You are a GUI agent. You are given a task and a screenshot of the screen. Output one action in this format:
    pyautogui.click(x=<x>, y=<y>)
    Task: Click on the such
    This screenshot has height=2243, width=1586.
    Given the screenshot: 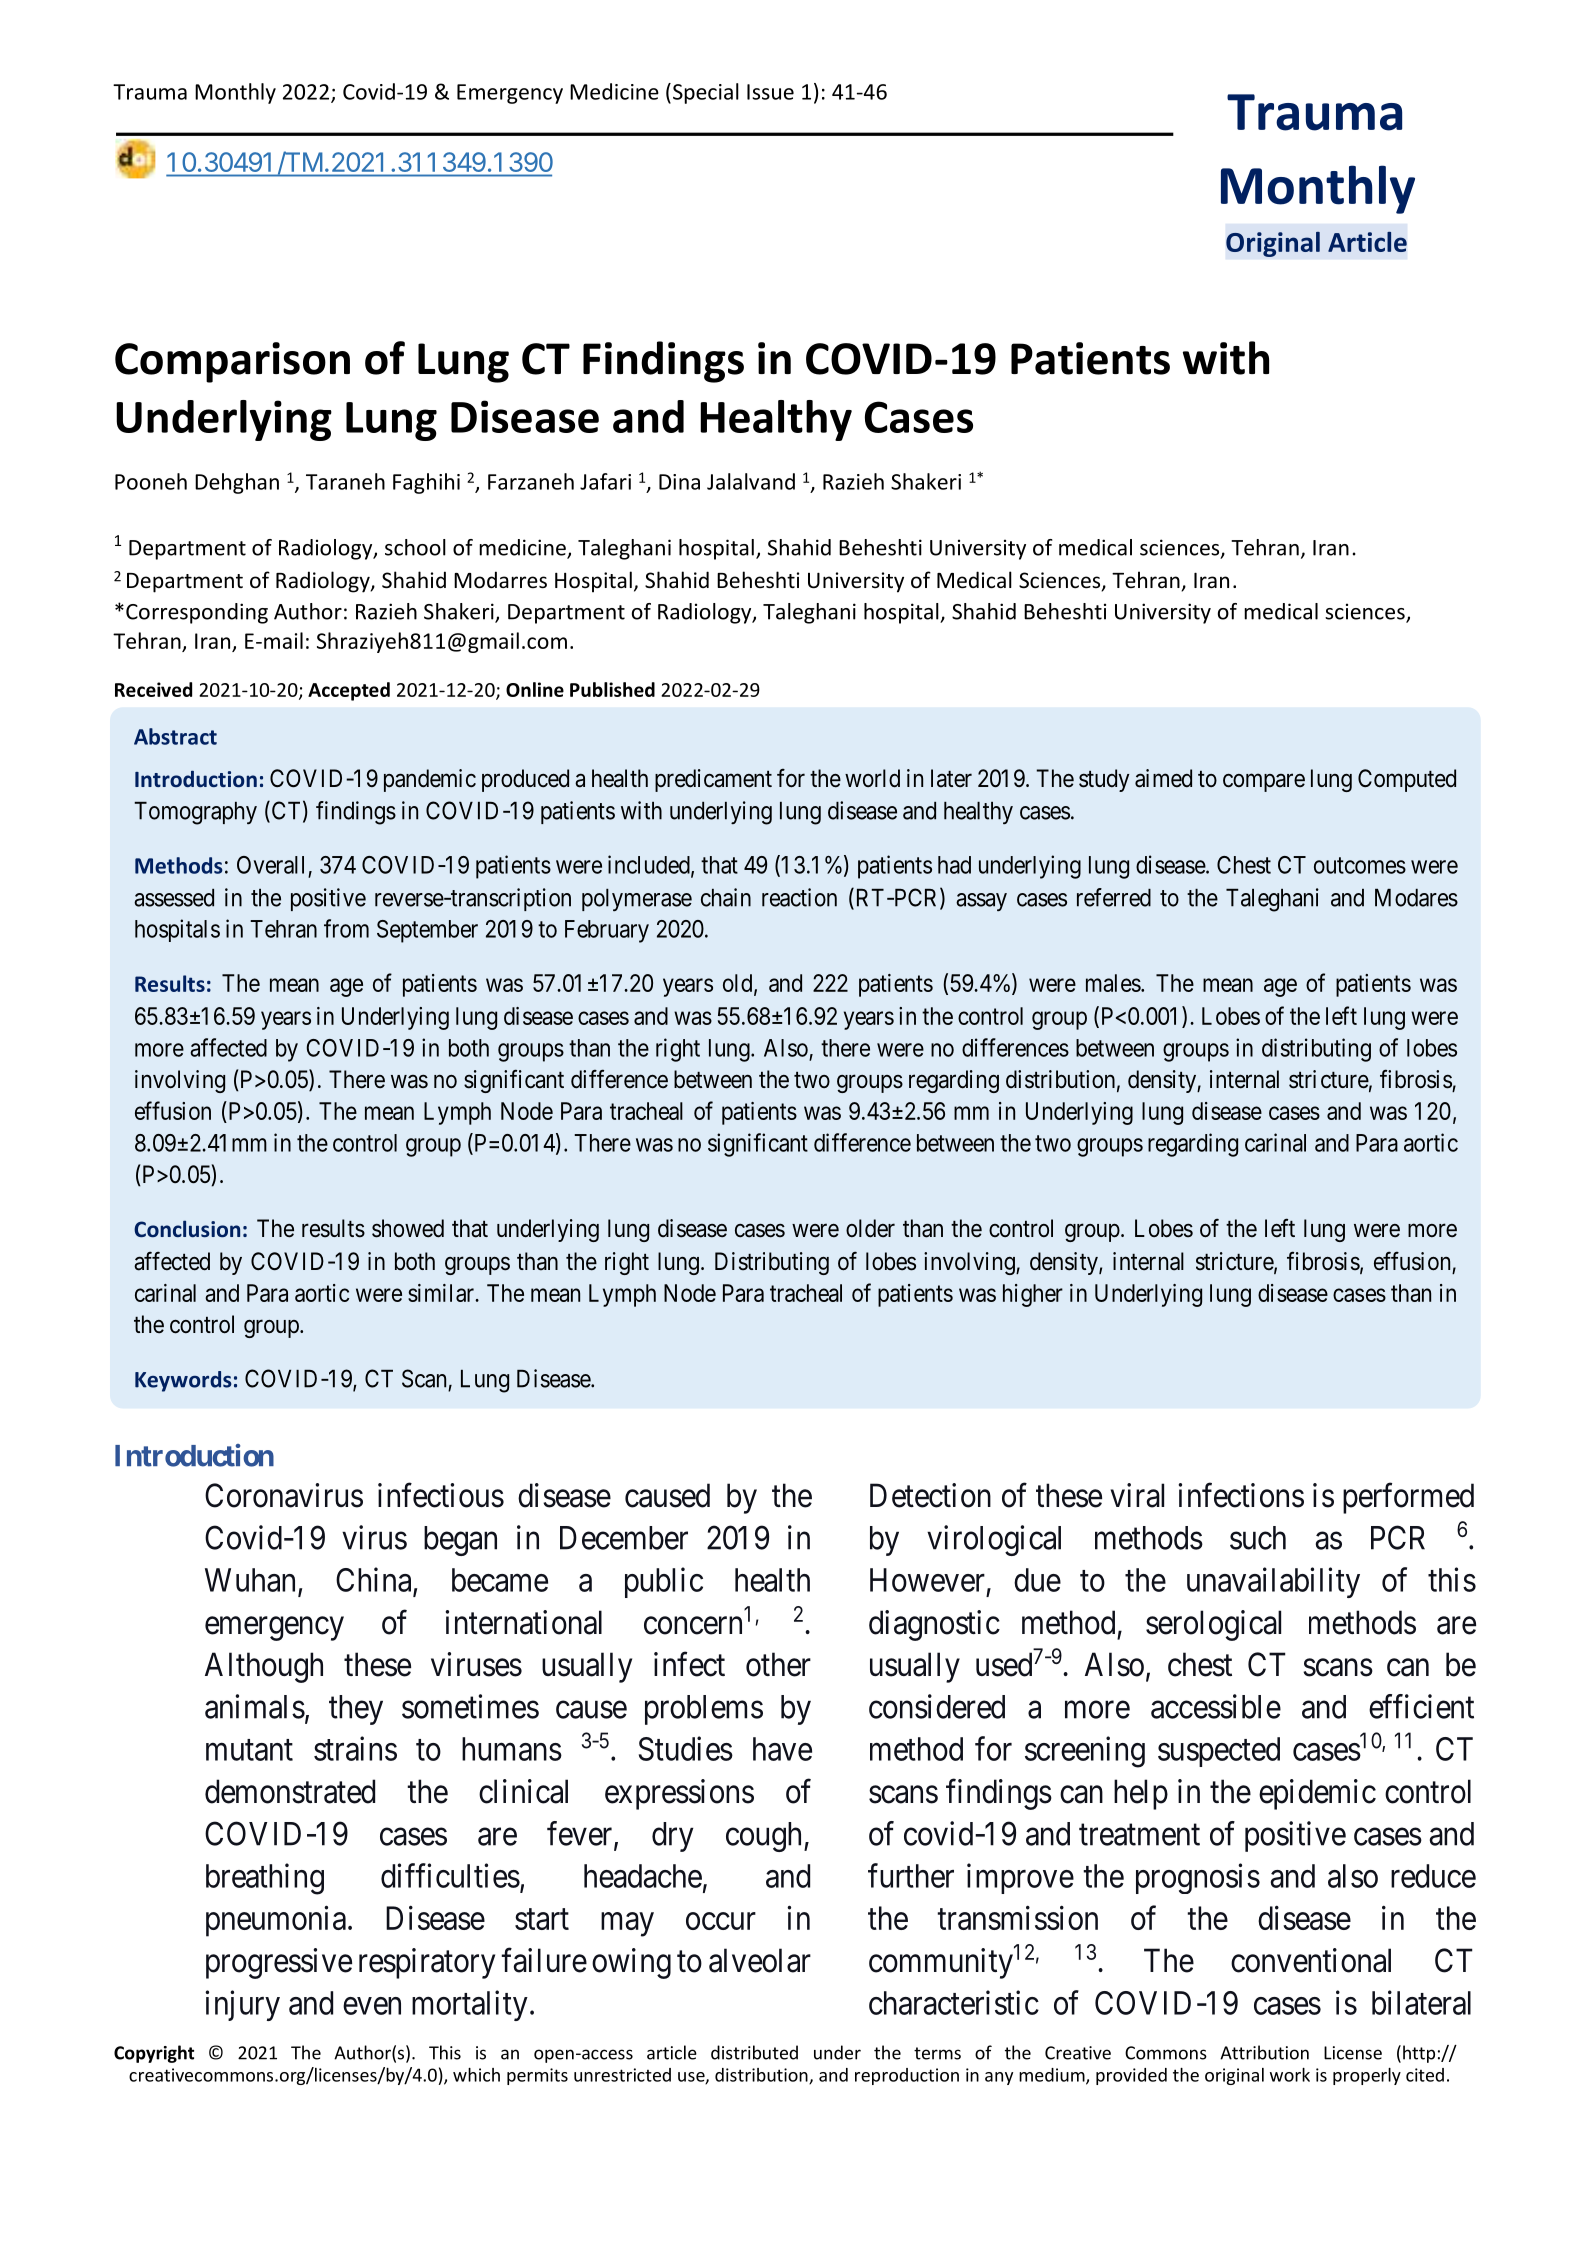 What is the action you would take?
    pyautogui.click(x=1258, y=1538)
